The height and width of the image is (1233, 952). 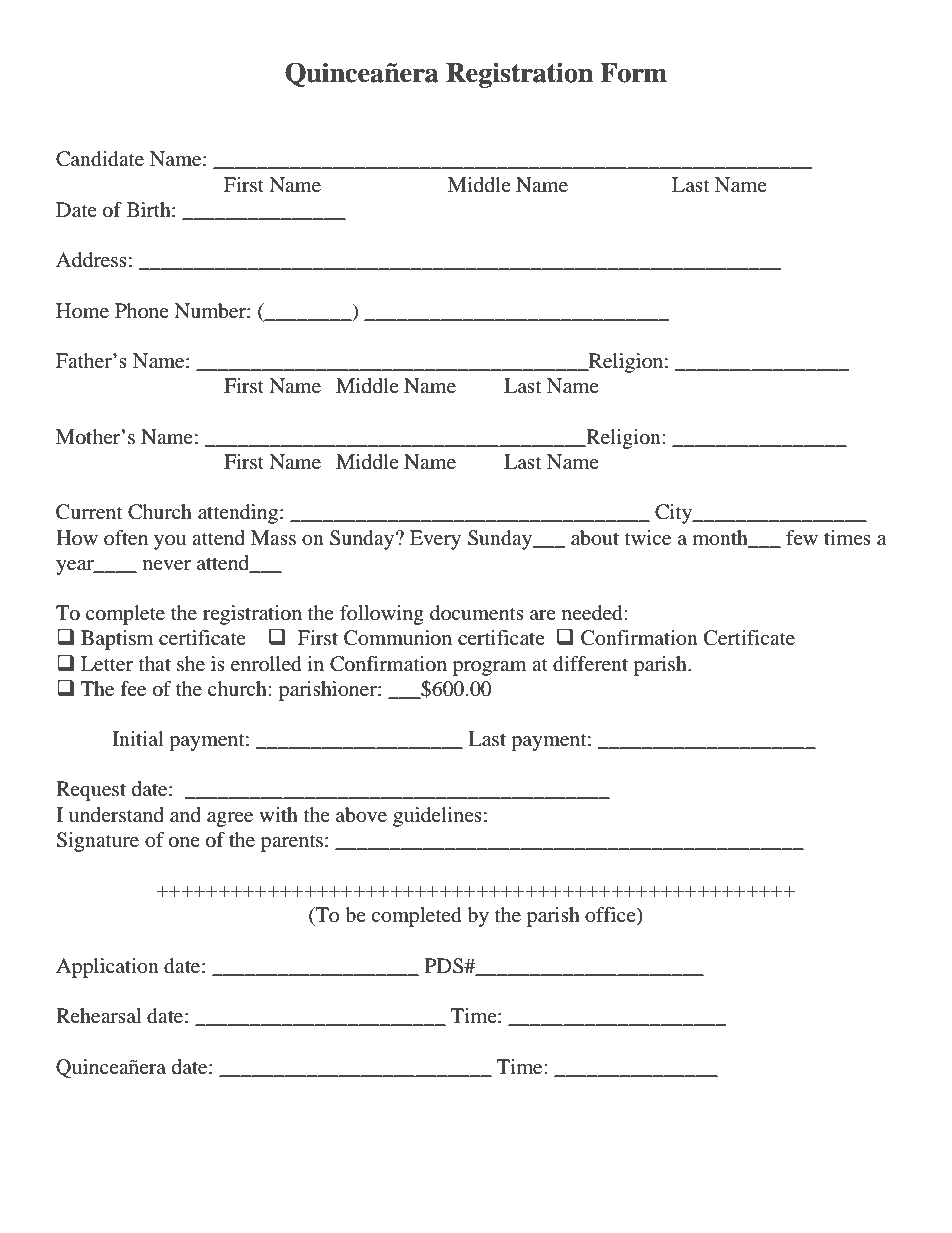 What do you see at coordinates (648, 538) in the image?
I see `twice` at bounding box center [648, 538].
